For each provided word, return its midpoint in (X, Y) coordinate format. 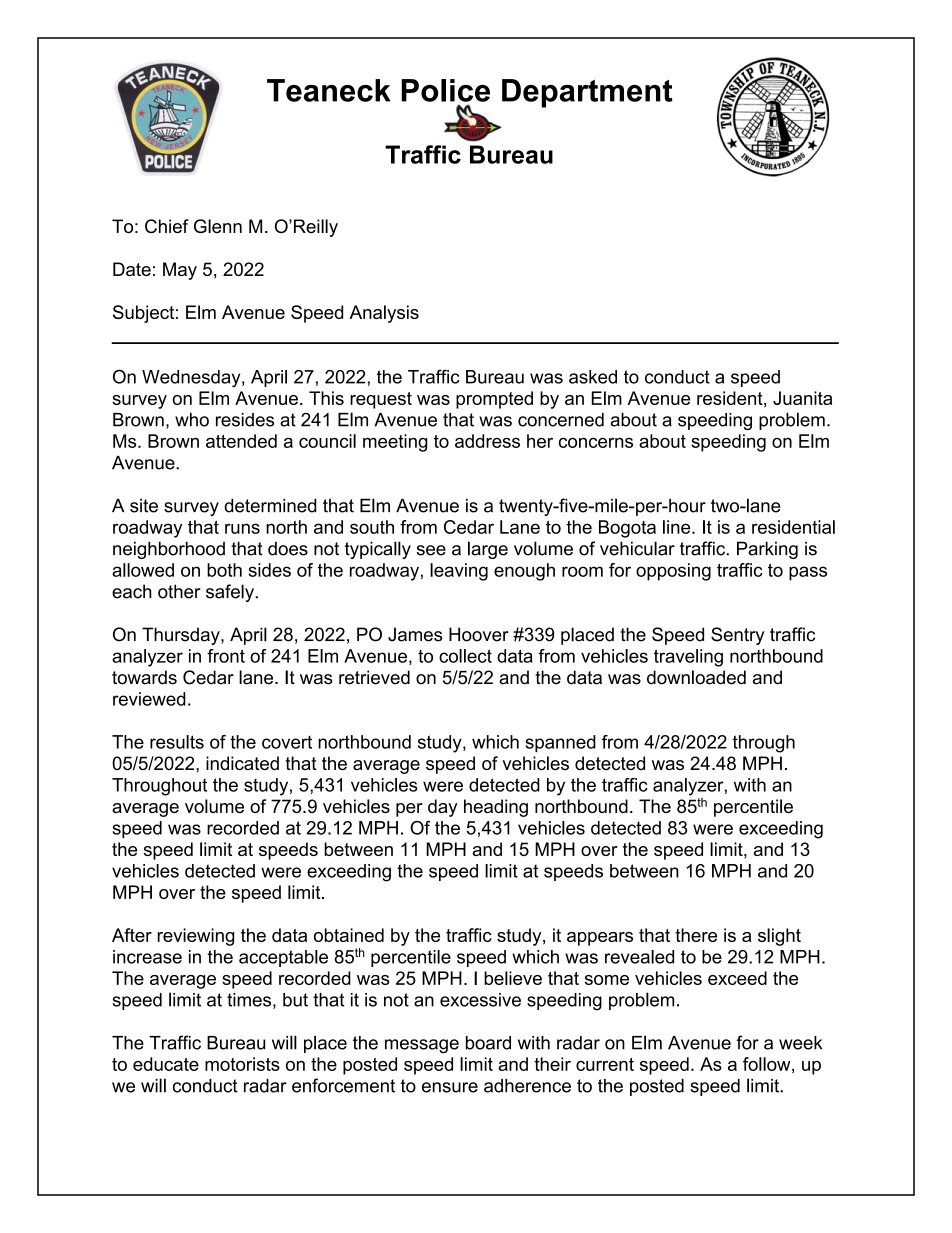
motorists (242, 1064)
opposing (673, 572)
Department (587, 93)
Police (445, 90)
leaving (459, 572)
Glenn (218, 226)
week (800, 1043)
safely (231, 593)
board (488, 1043)
